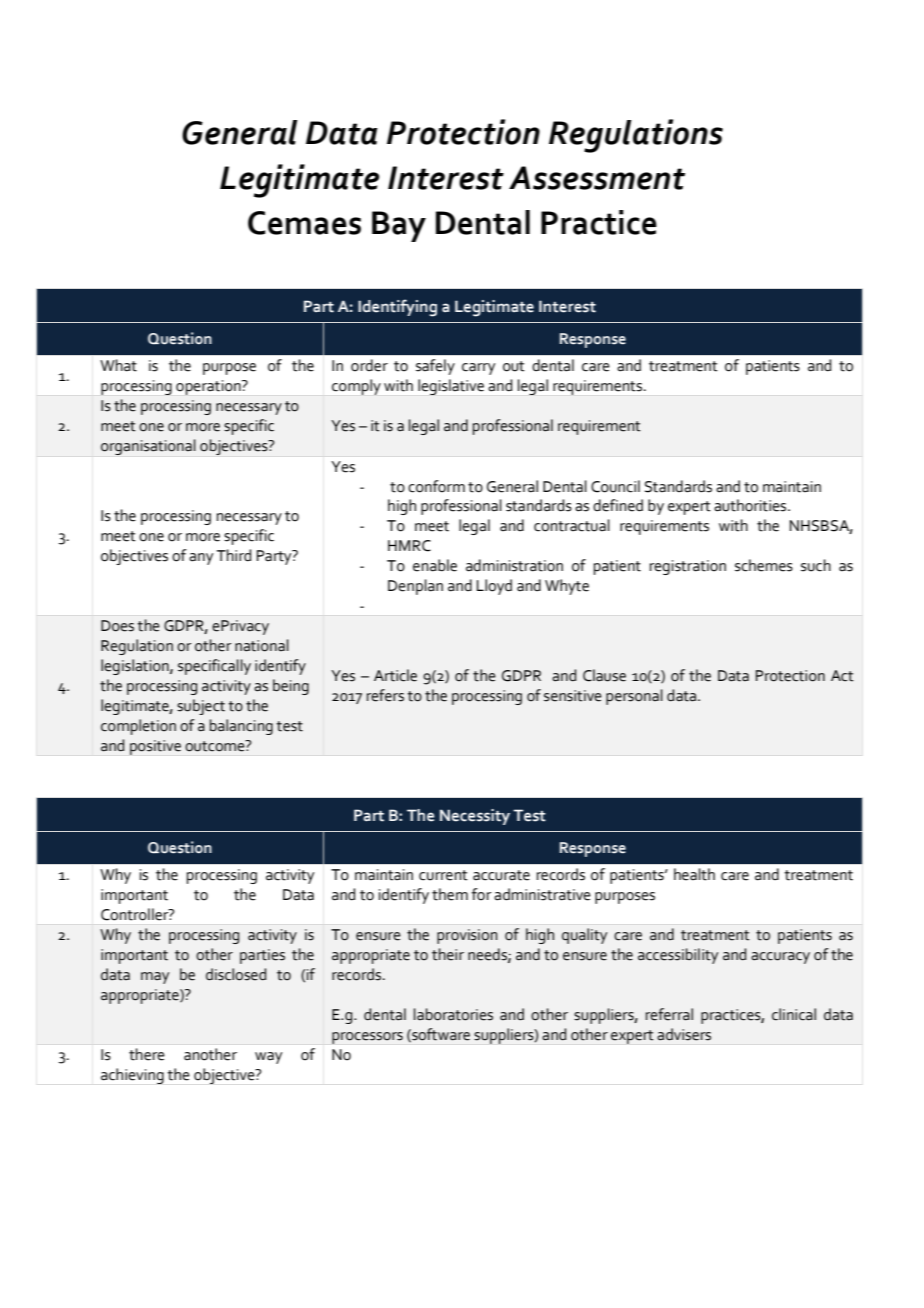 The width and height of the screenshot is (924, 1308). I want to click on laboratories, so click(453, 1014).
